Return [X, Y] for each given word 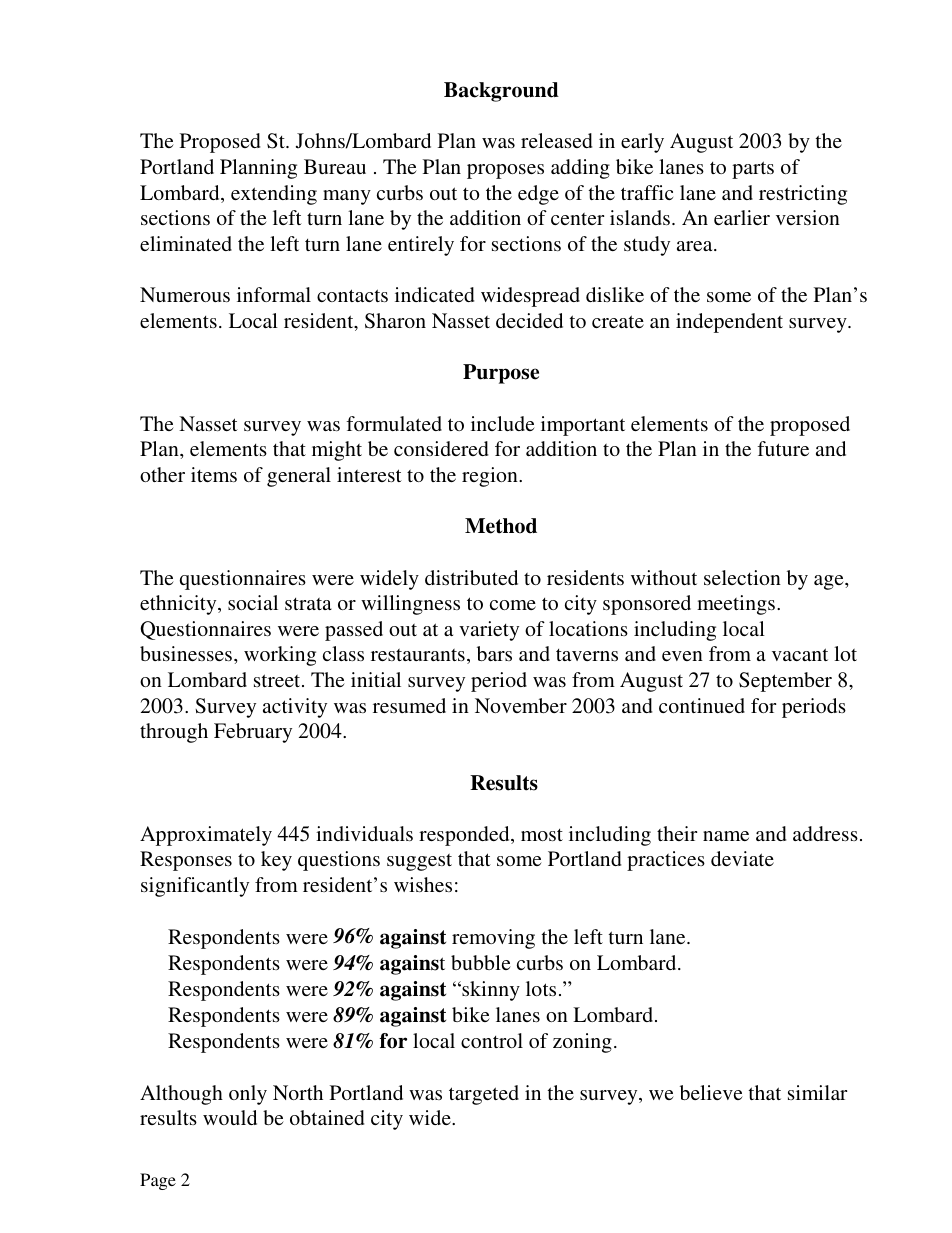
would [230, 1117]
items [214, 474]
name [726, 836]
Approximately [206, 836]
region [491, 477]
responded [465, 836]
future [783, 448]
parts [753, 170]
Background [501, 92]
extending [274, 195]
